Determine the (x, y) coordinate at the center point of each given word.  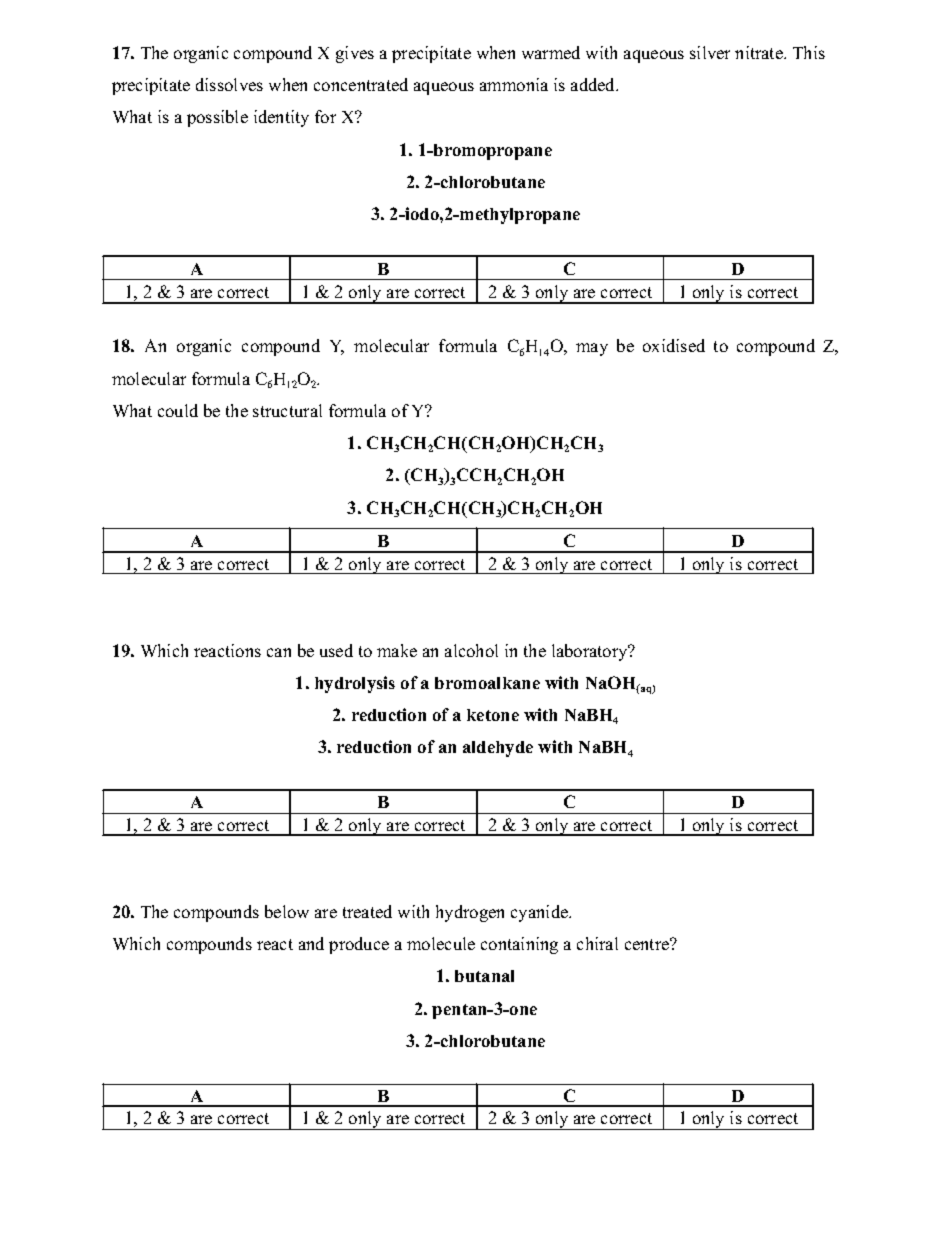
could (178, 410)
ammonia (514, 84)
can (279, 652)
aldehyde (498, 749)
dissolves (229, 84)
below (287, 911)
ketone (493, 715)
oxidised (674, 345)
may (592, 349)
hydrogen (470, 913)
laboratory (591, 652)
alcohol (471, 650)
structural (287, 410)
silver (710, 52)
